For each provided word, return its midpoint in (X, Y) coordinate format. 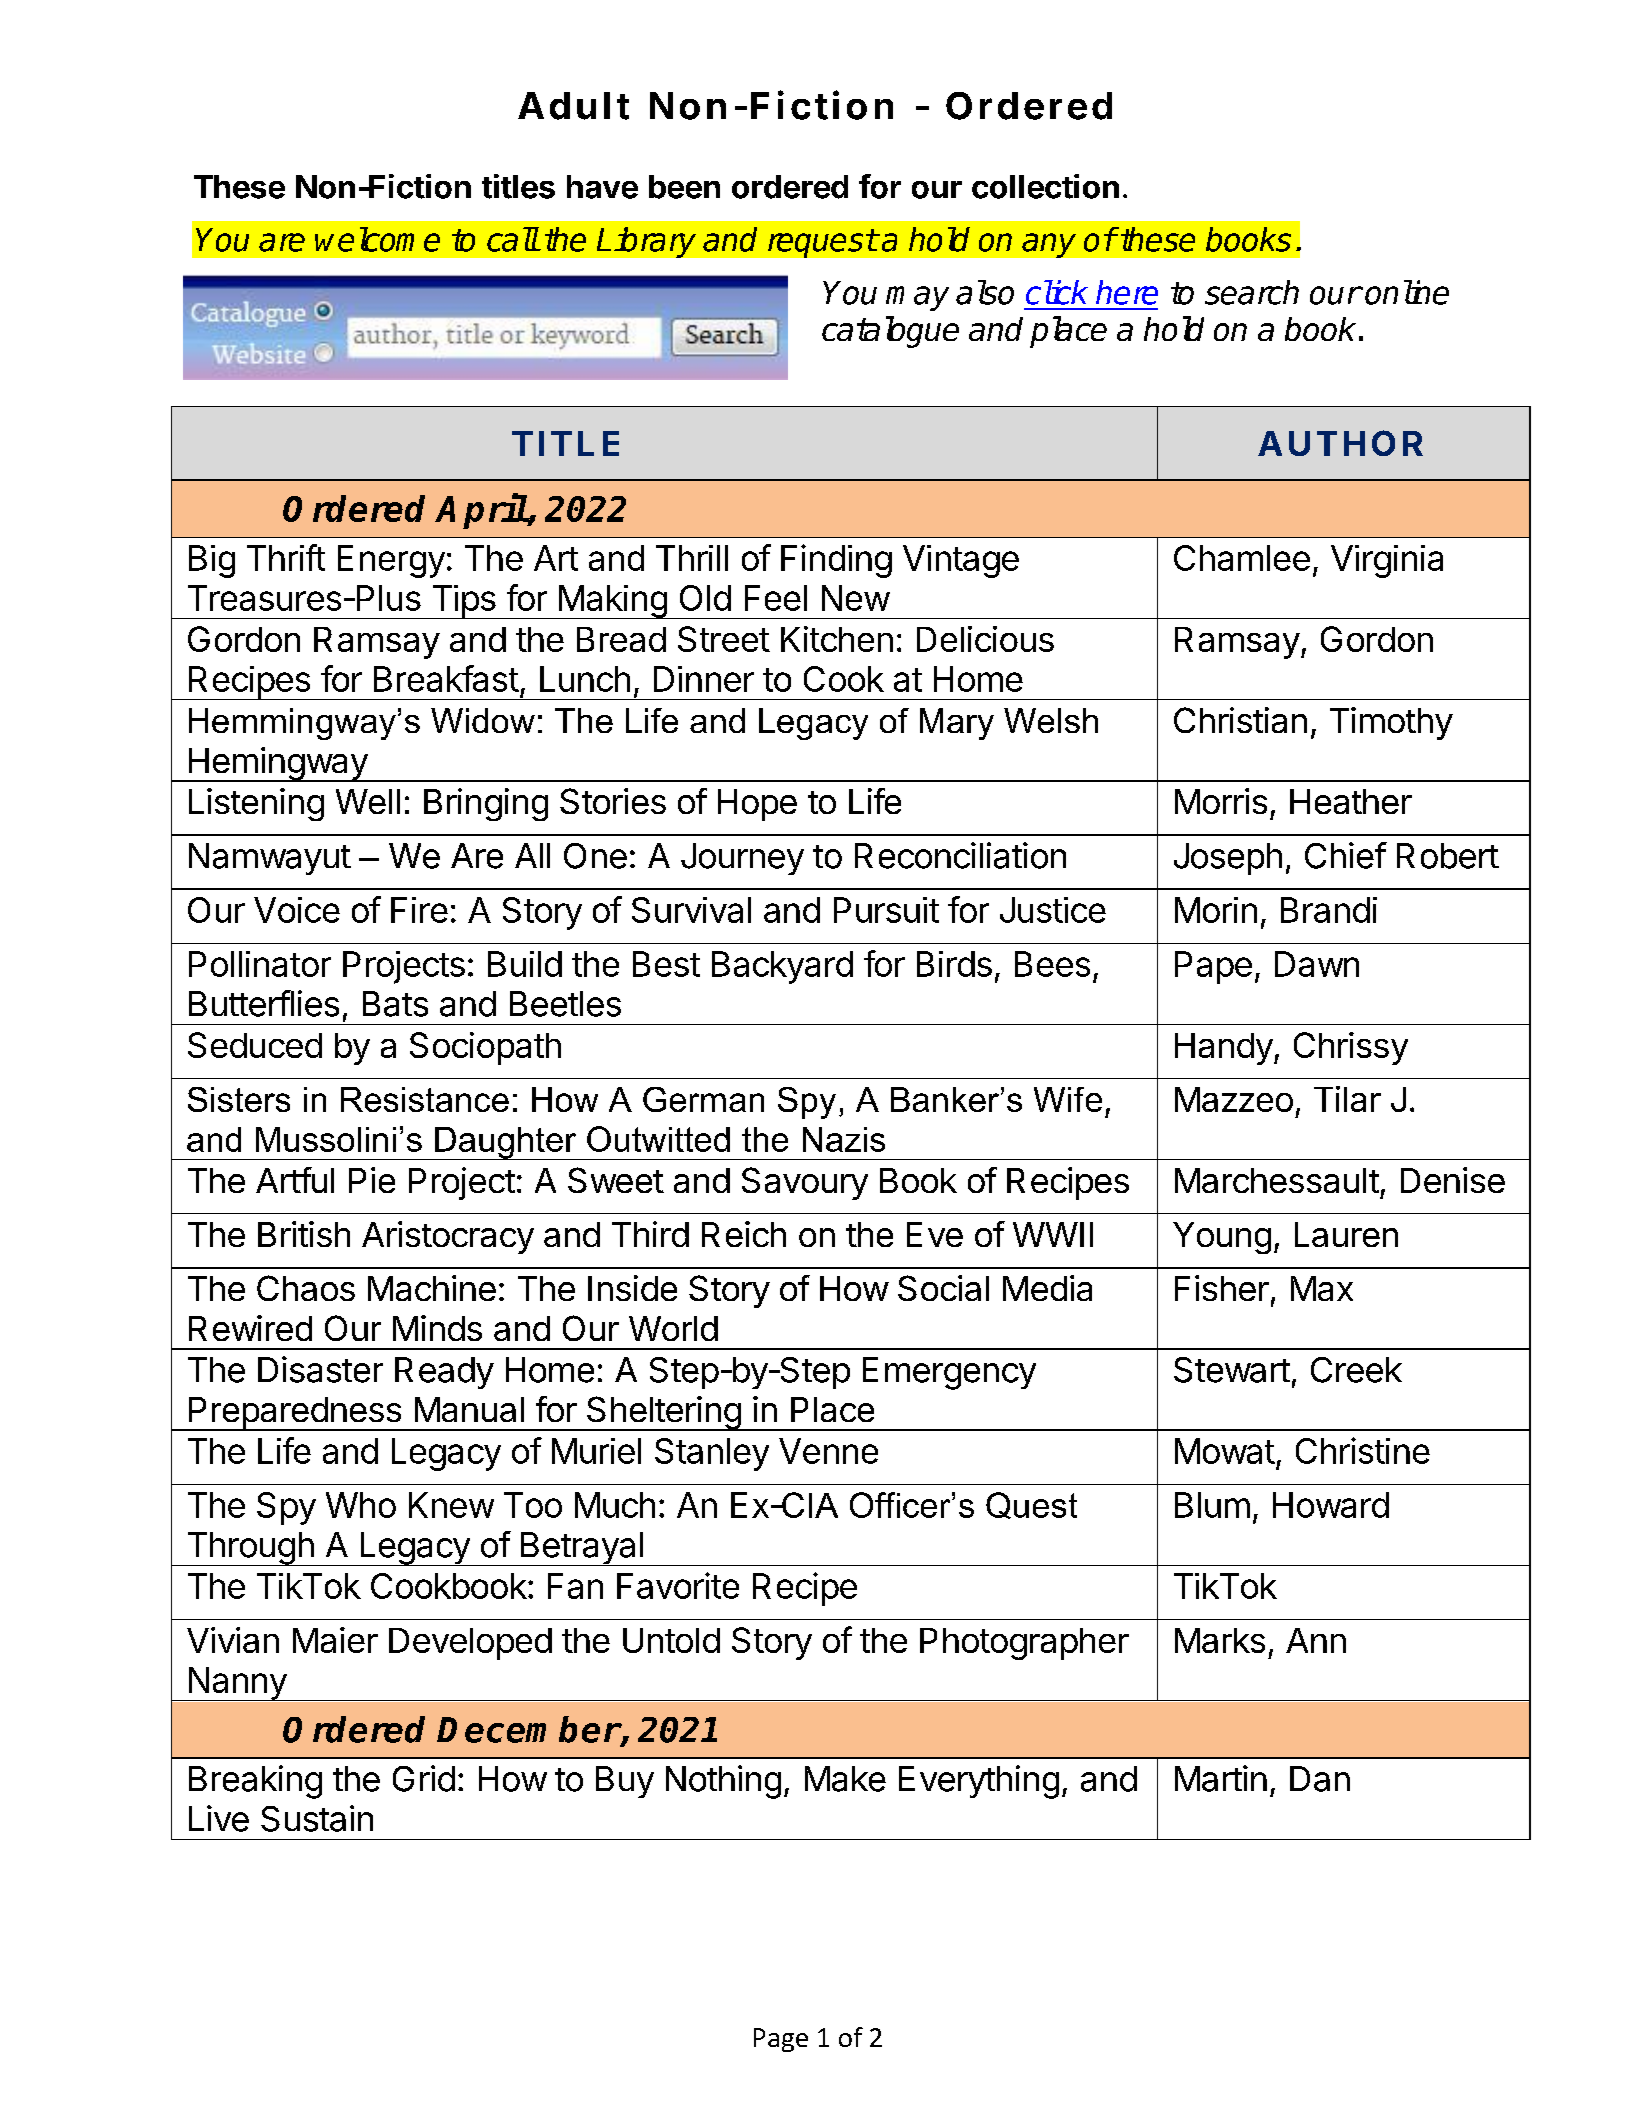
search (1252, 292)
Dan (1320, 1779)
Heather (1351, 801)
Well (368, 801)
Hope (757, 805)
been (684, 187)
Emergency (949, 1373)
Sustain (317, 1818)
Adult (573, 106)
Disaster (320, 1369)
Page (781, 2040)
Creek (1356, 1370)
